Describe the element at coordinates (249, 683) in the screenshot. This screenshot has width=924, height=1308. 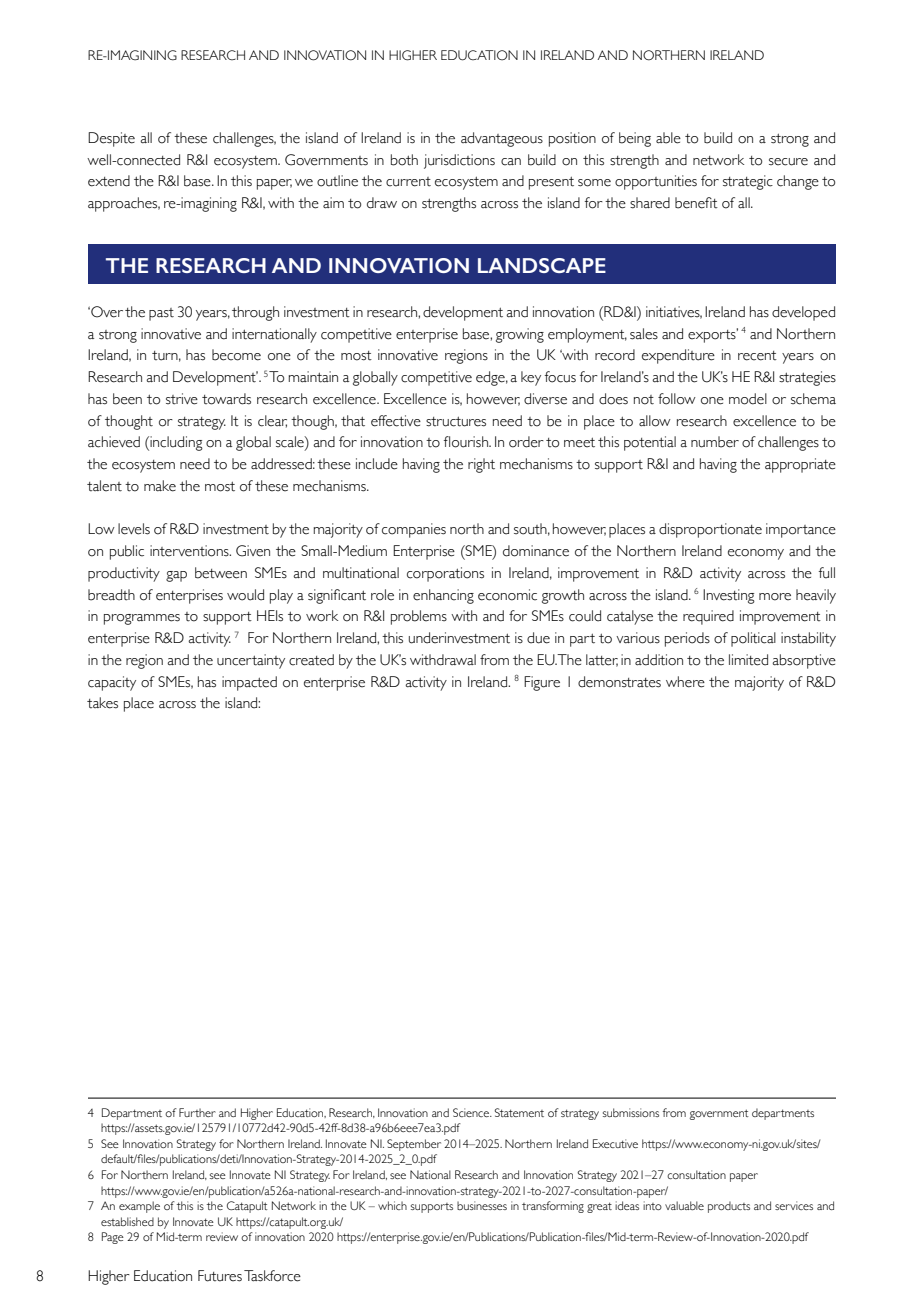
I see `impacted` at that location.
